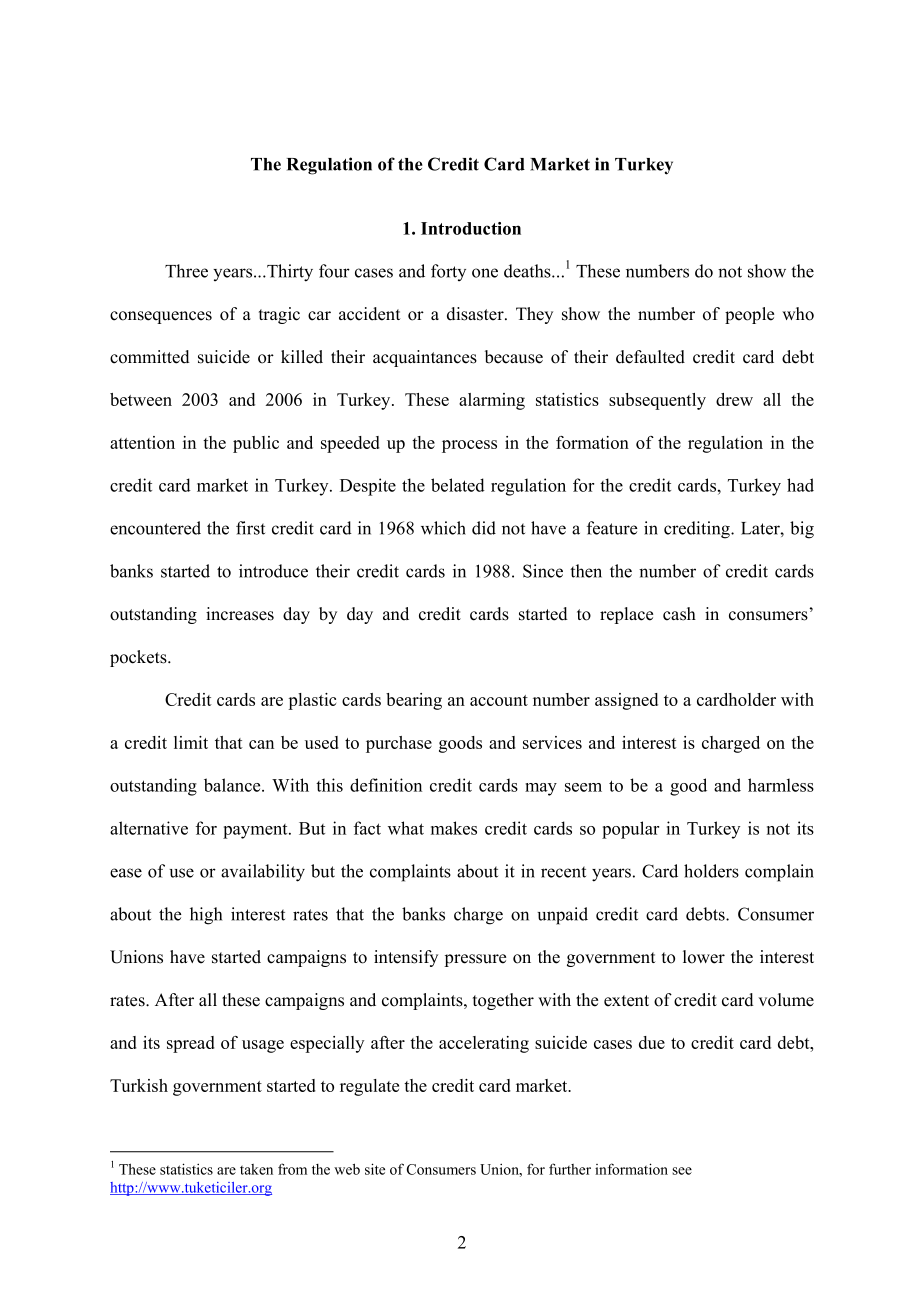  Describe the element at coordinates (749, 315) in the image. I see `people` at that location.
